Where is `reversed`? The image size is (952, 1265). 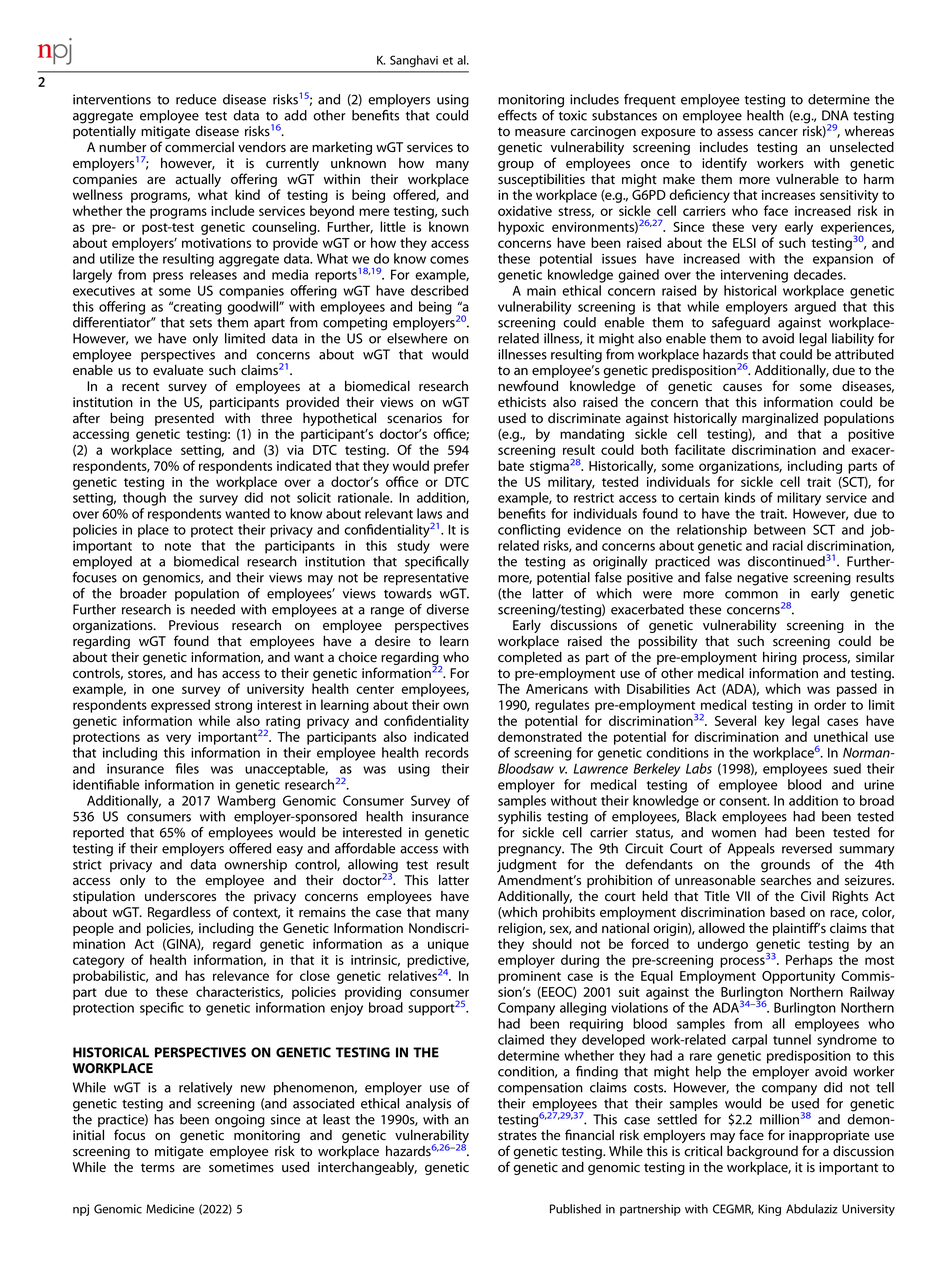 reversed is located at coordinates (807, 848).
